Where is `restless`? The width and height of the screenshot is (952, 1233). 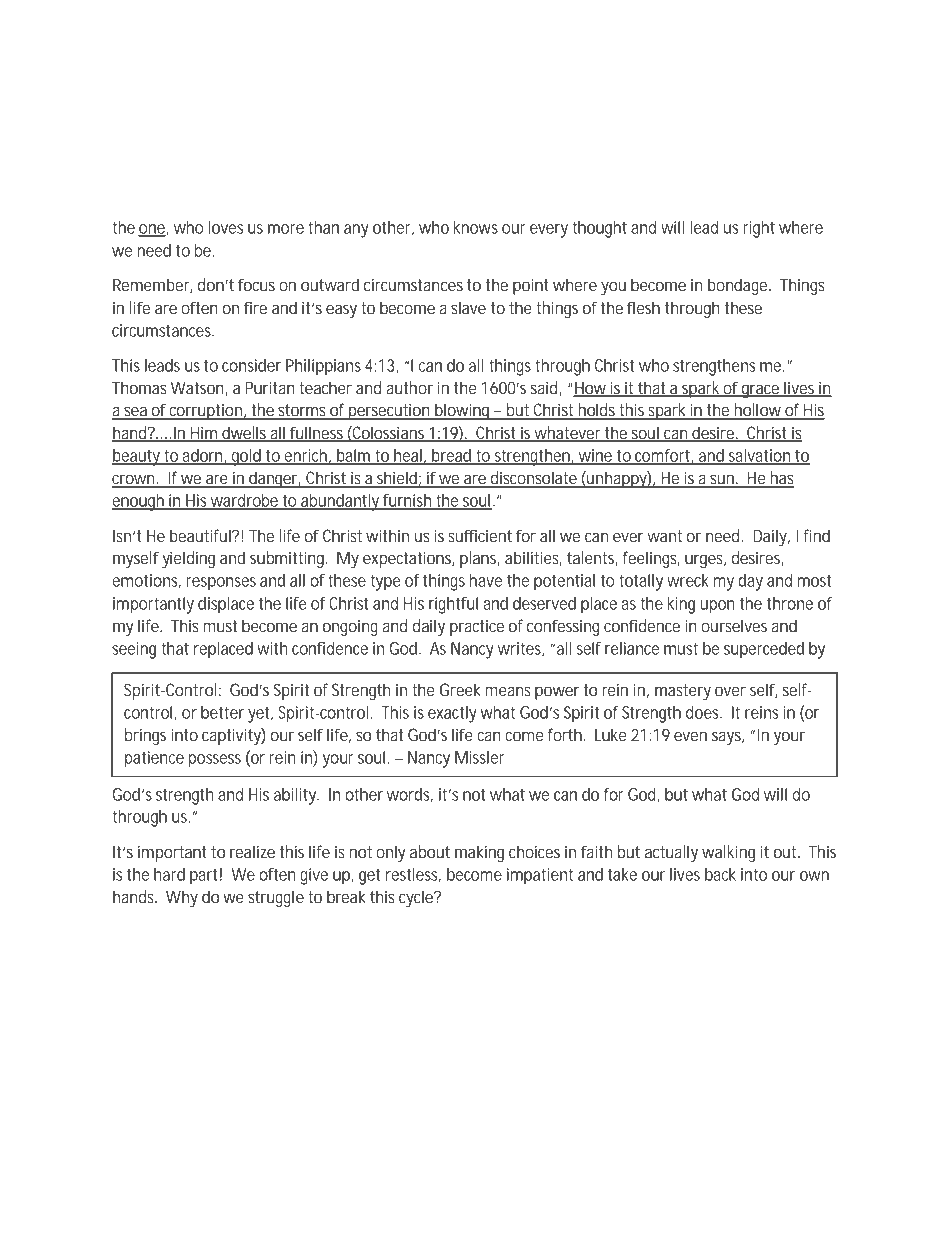 restless is located at coordinates (413, 875).
